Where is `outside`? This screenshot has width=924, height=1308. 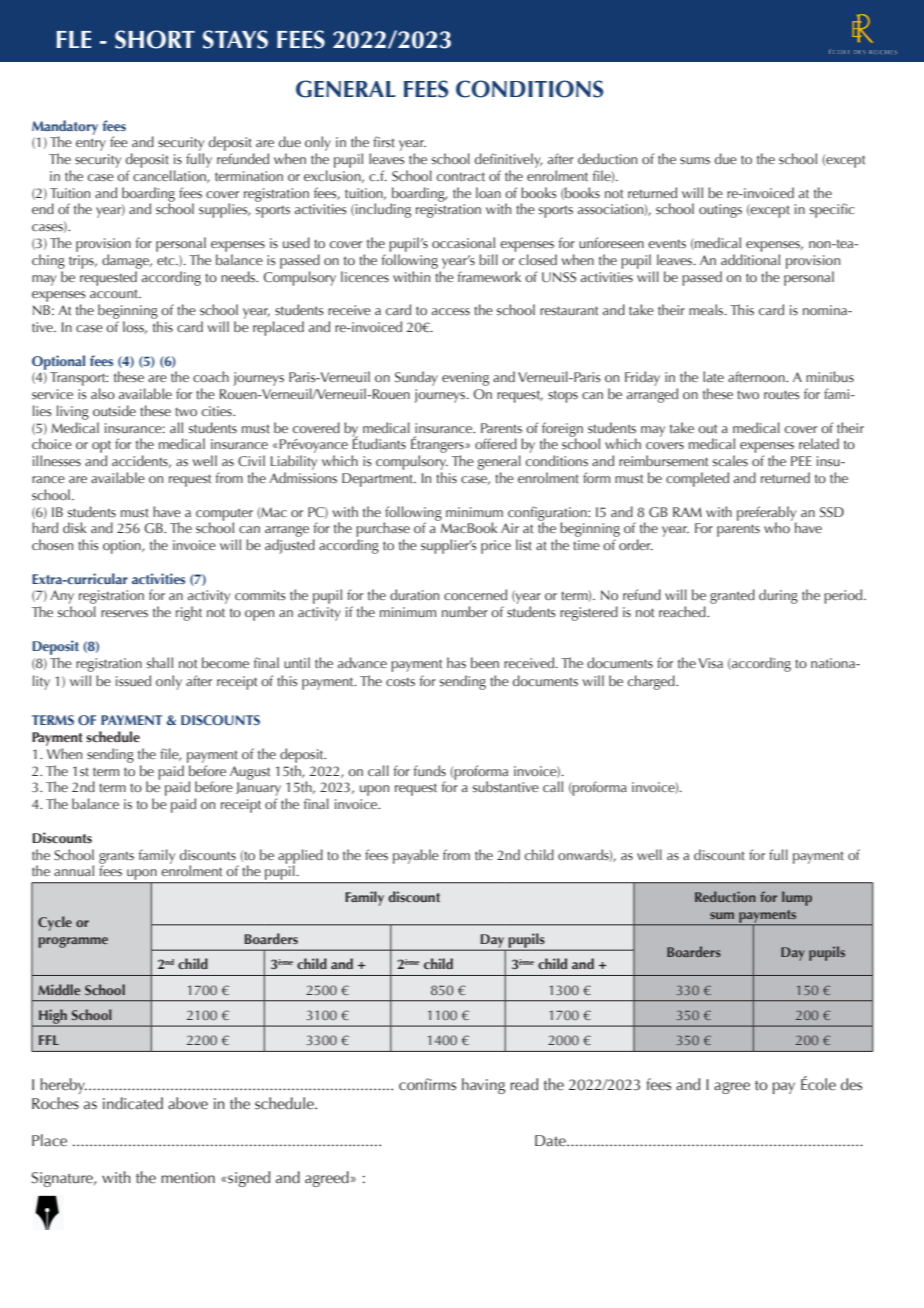
outside is located at coordinates (114, 411).
